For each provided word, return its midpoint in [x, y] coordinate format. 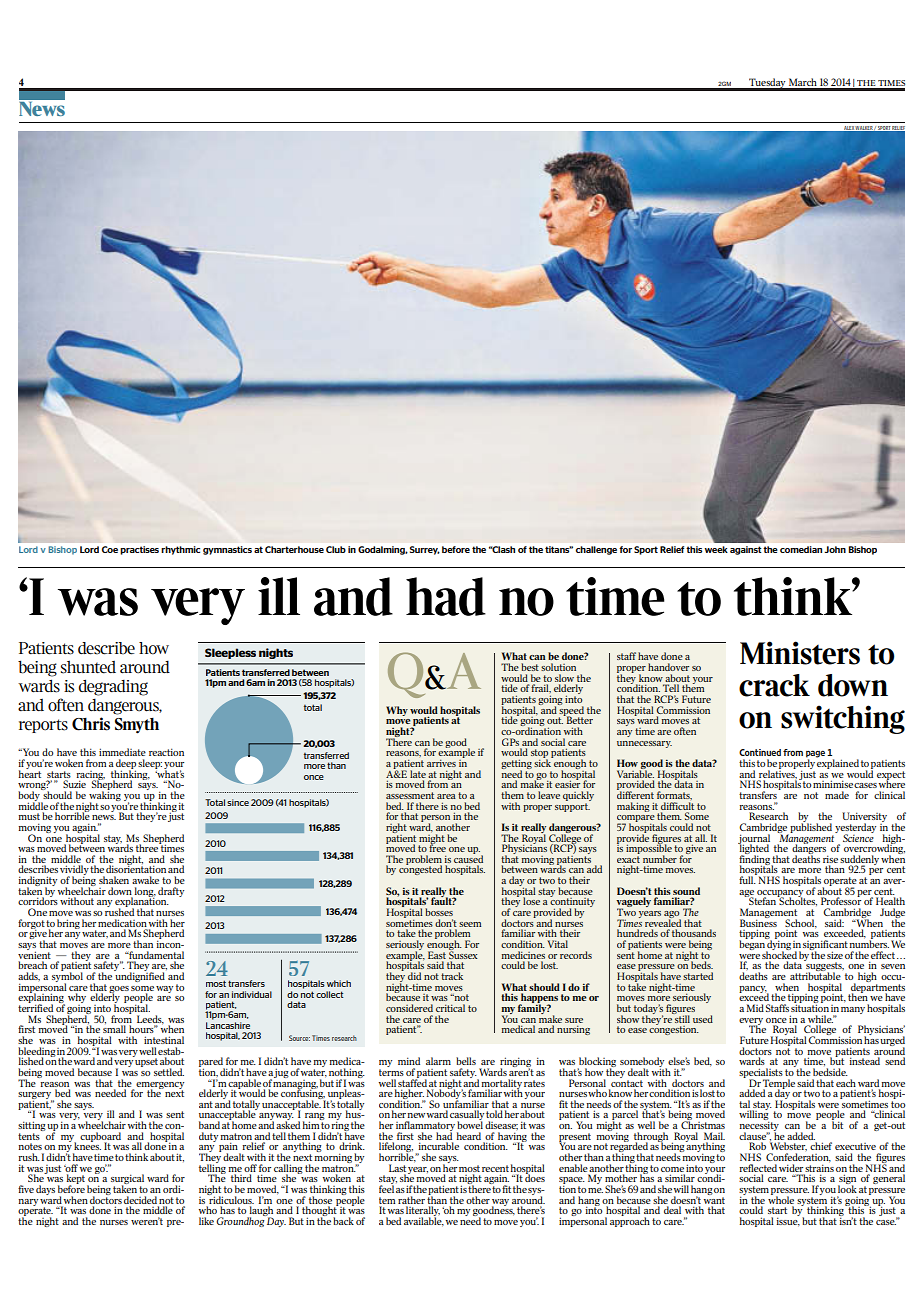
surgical [127, 1180]
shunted [88, 667]
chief [821, 1146]
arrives [441, 763]
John [835, 549]
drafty [171, 892]
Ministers [800, 653]
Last [397, 1168]
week [716, 549]
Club [336, 549]
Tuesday [767, 84]
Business [758, 922]
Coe [110, 549]
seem [470, 924]
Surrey [425, 550]
